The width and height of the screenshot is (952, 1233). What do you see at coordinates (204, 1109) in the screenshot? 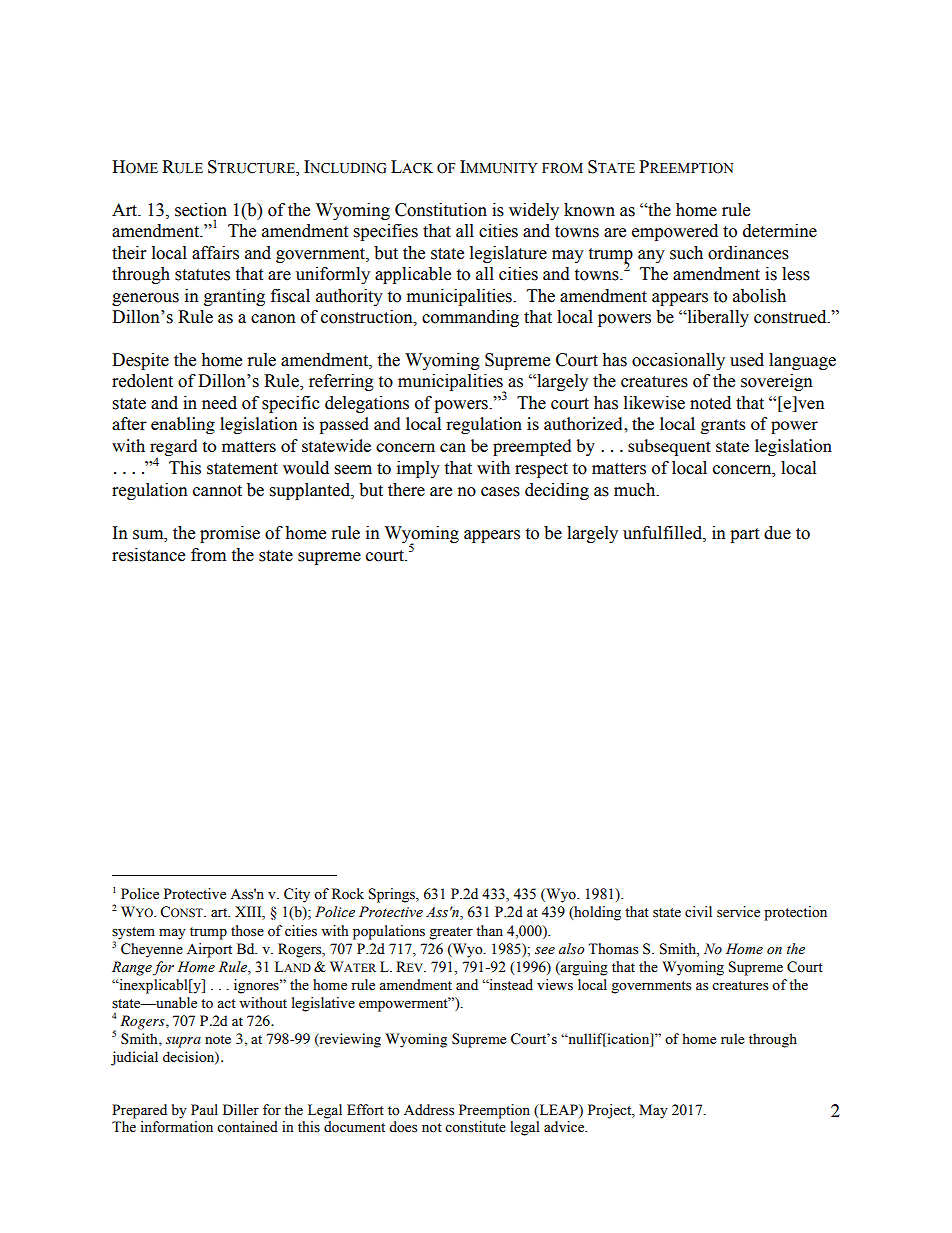
I see `Paul` at bounding box center [204, 1109].
